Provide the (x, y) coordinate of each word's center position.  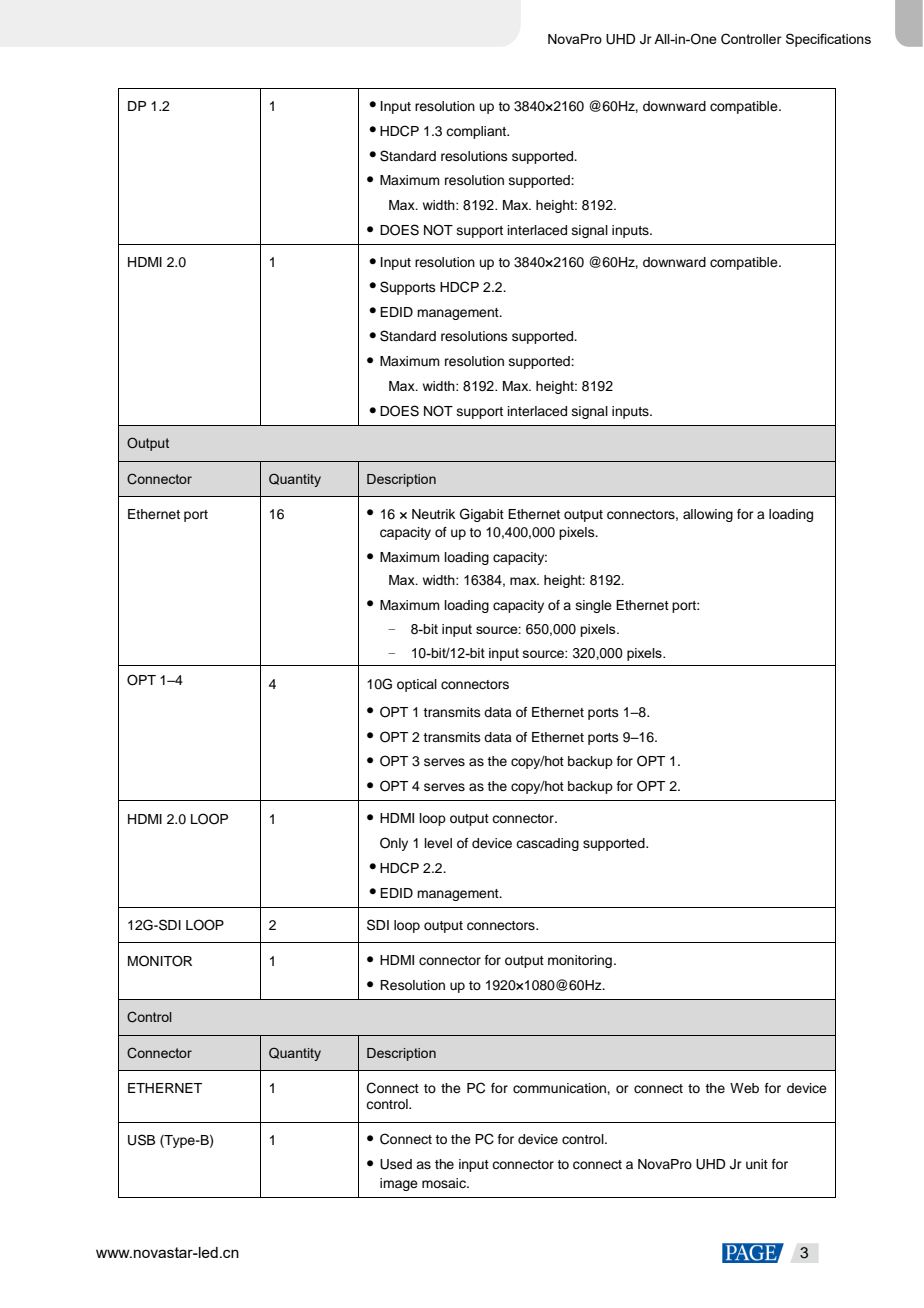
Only (394, 844)
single (594, 606)
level (438, 843)
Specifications (828, 40)
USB (141, 1140)
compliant (477, 132)
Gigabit (482, 515)
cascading (547, 844)
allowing (708, 515)
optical (417, 685)
